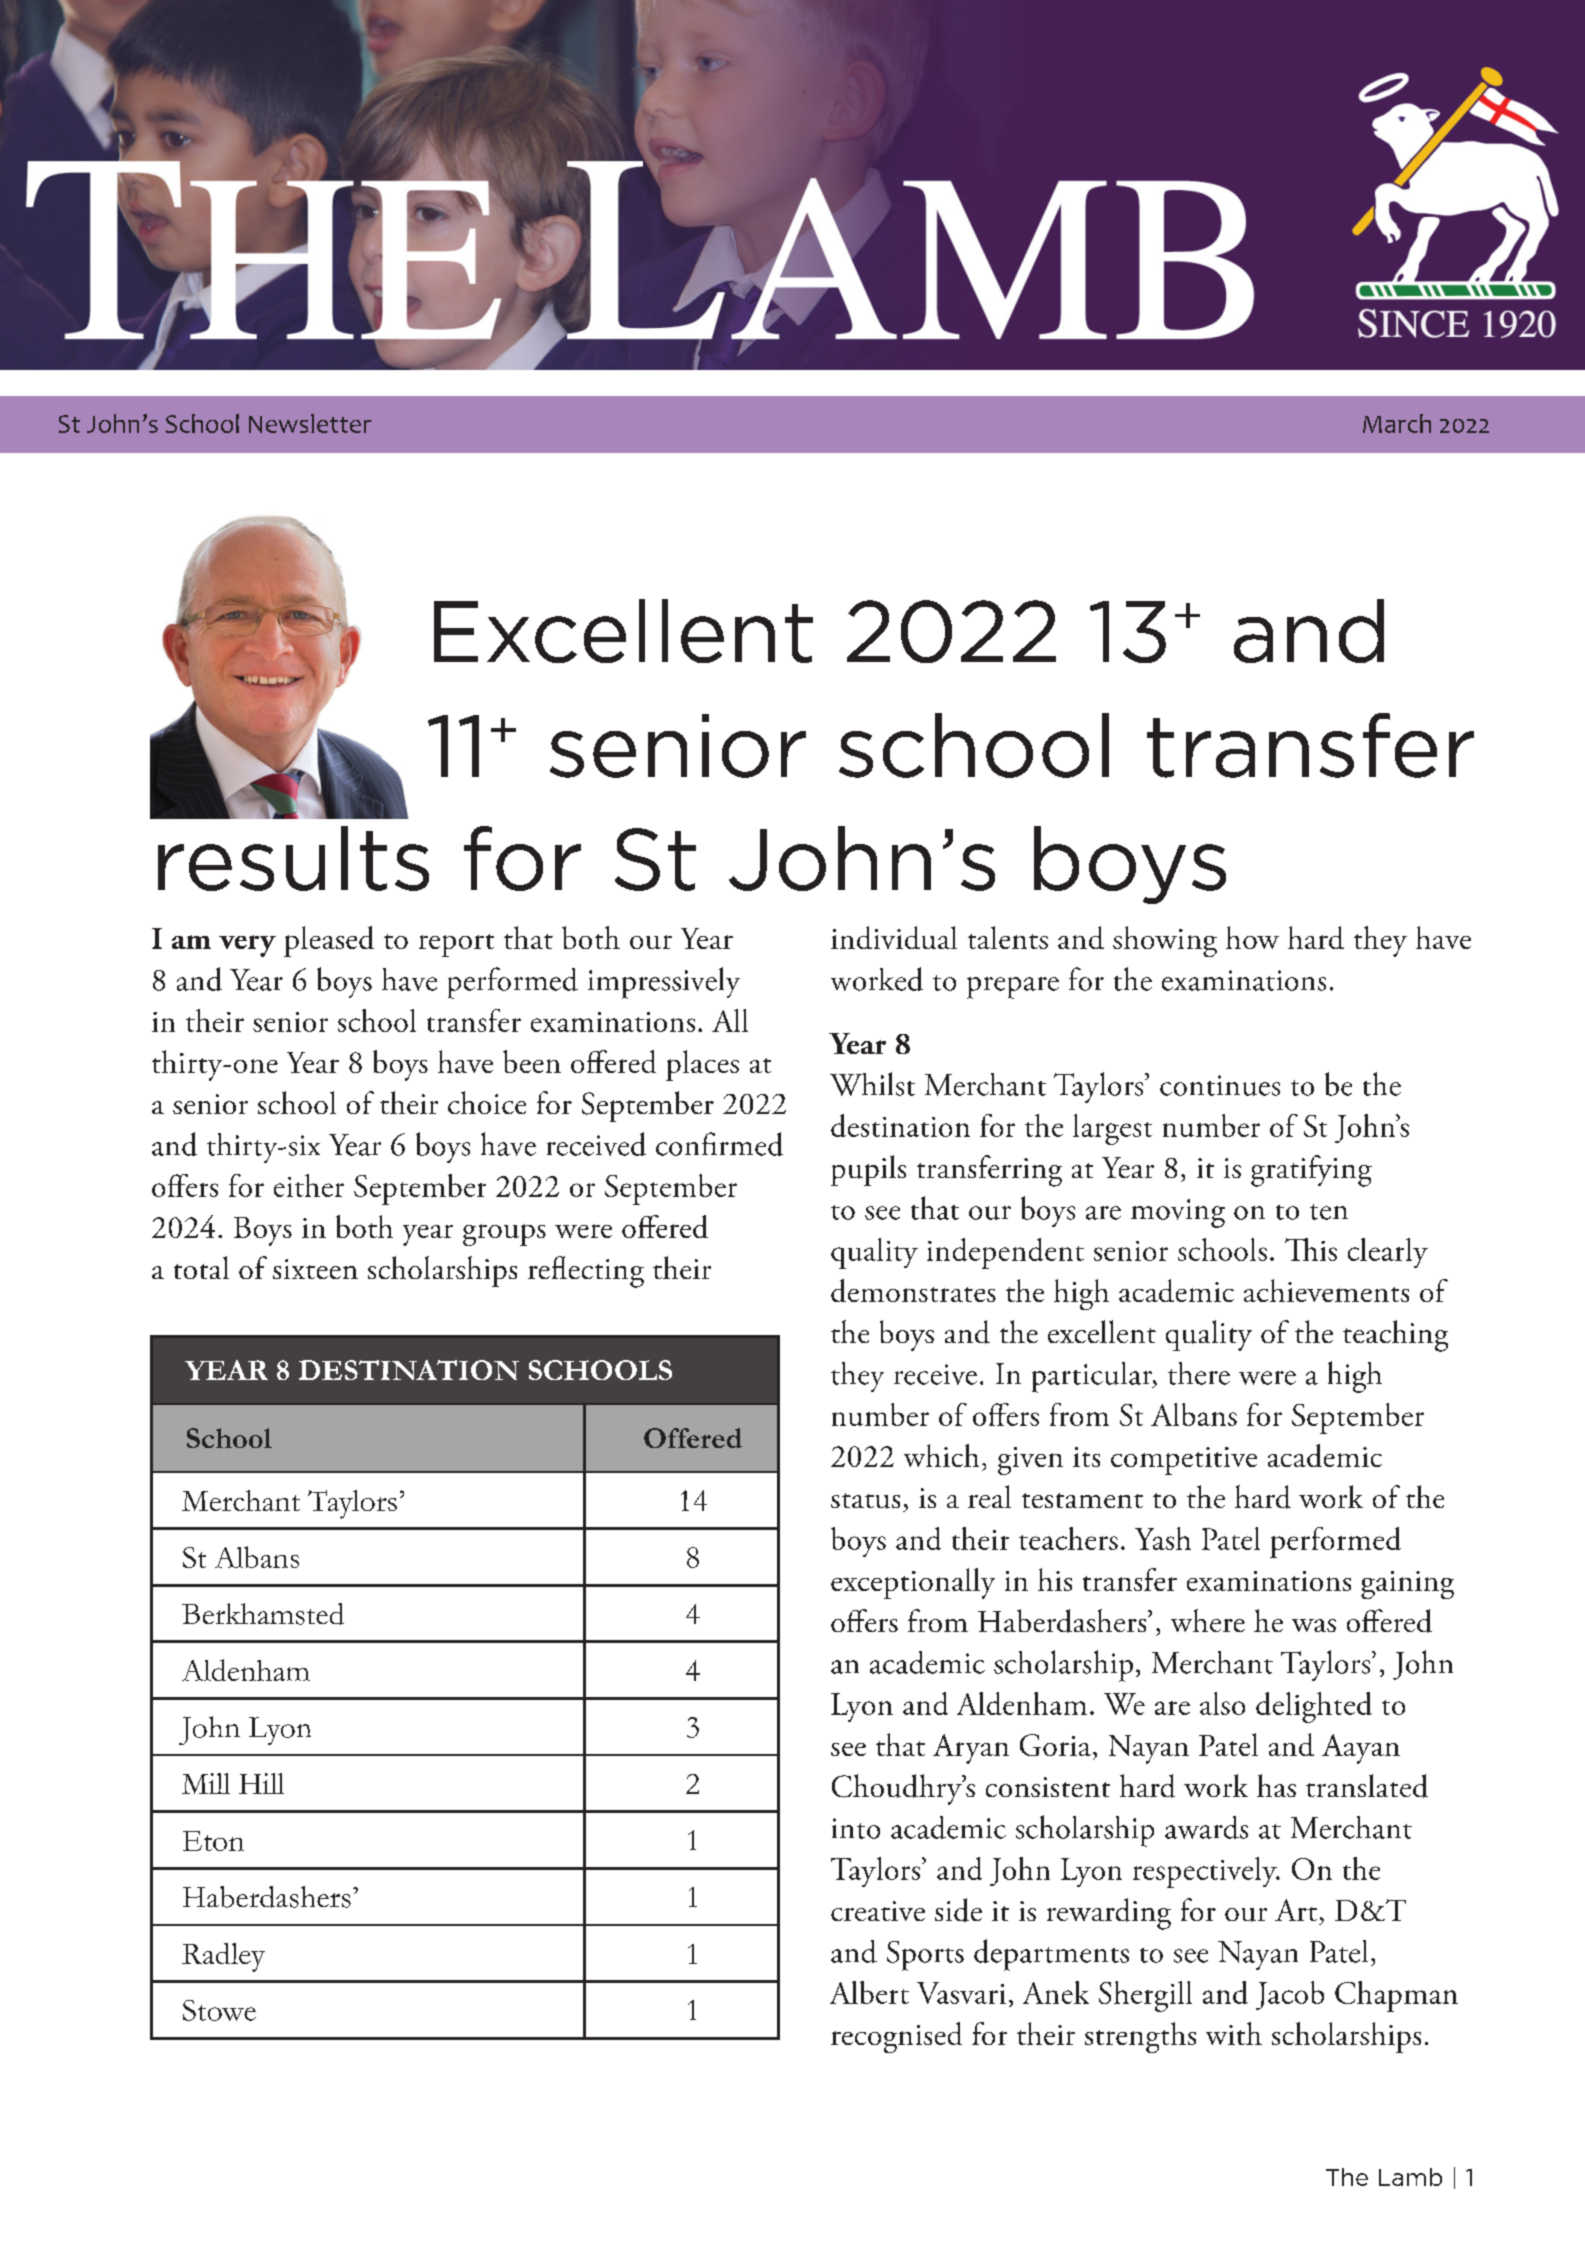 Image resolution: width=1585 pixels, height=2242 pixels. I want to click on March, so click(1397, 423).
